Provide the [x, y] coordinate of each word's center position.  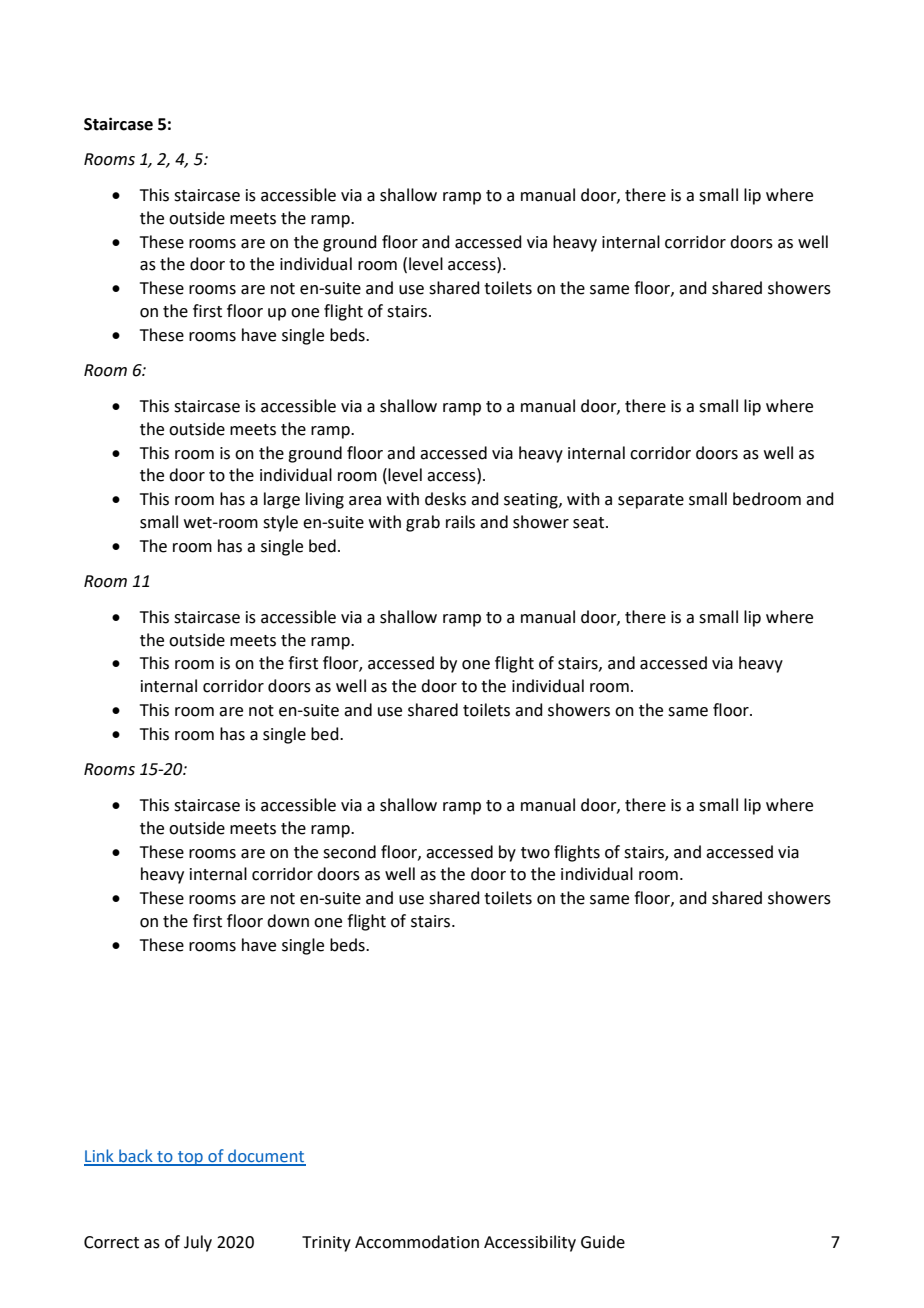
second [349, 852]
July [198, 1243]
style [280, 523]
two [535, 853]
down [288, 921]
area [365, 501]
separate [651, 501]
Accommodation [417, 1242]
